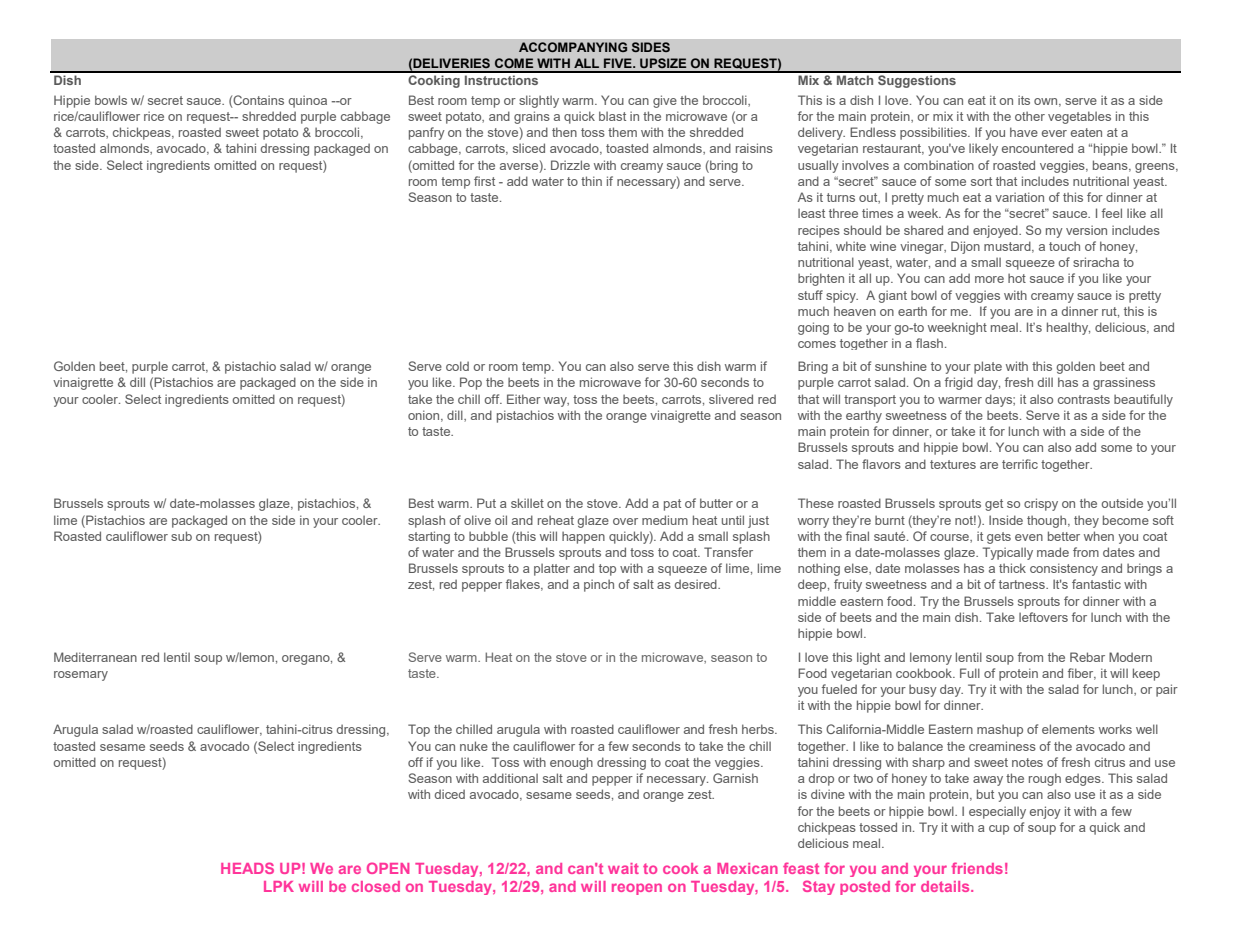 This screenshot has width=1233, height=952. Describe the element at coordinates (247, 868) in the screenshot. I see `HEADS` at that location.
